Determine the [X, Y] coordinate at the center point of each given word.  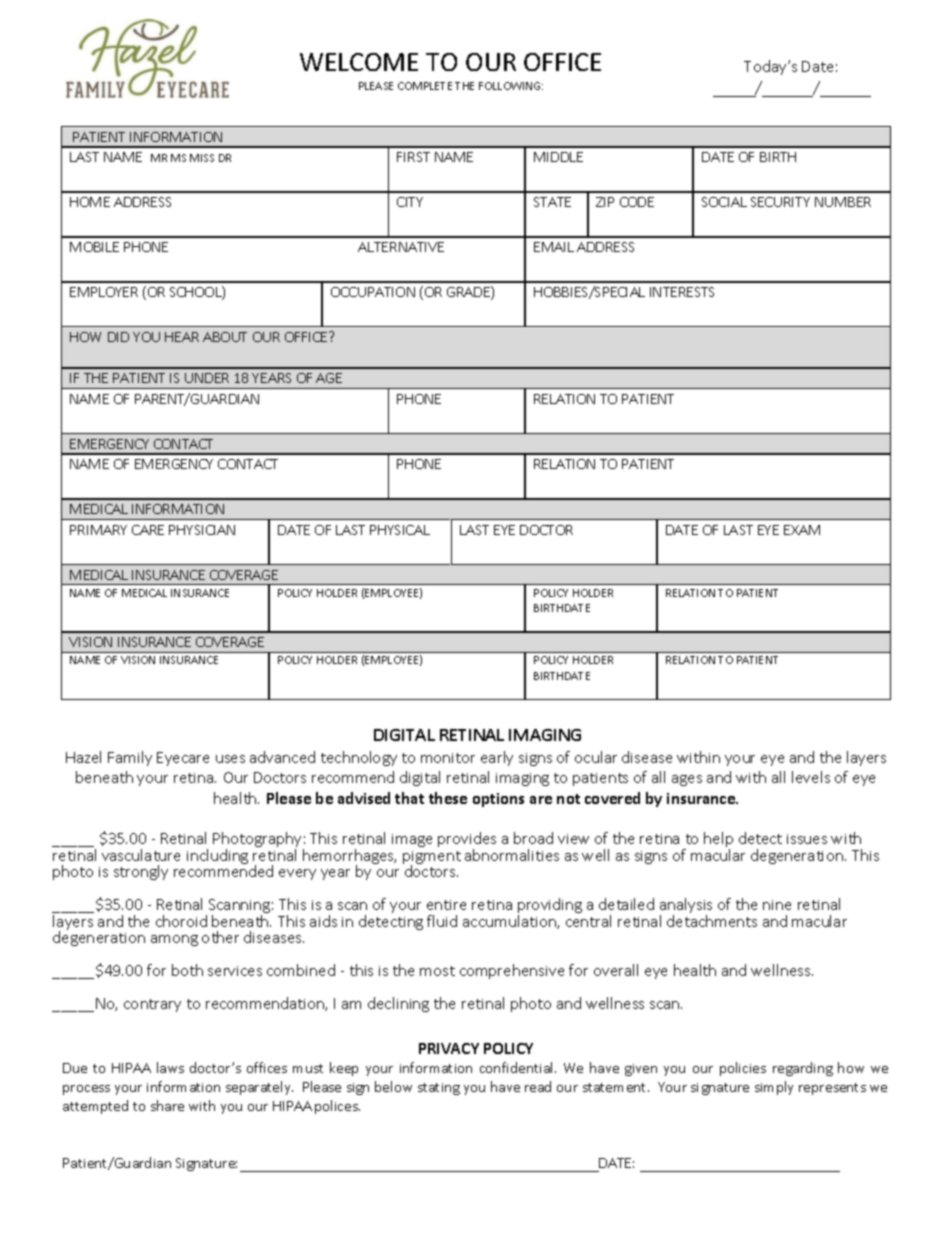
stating [439, 1089]
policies [743, 1069]
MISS [202, 158]
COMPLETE [425, 86]
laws [170, 1067]
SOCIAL [724, 202]
